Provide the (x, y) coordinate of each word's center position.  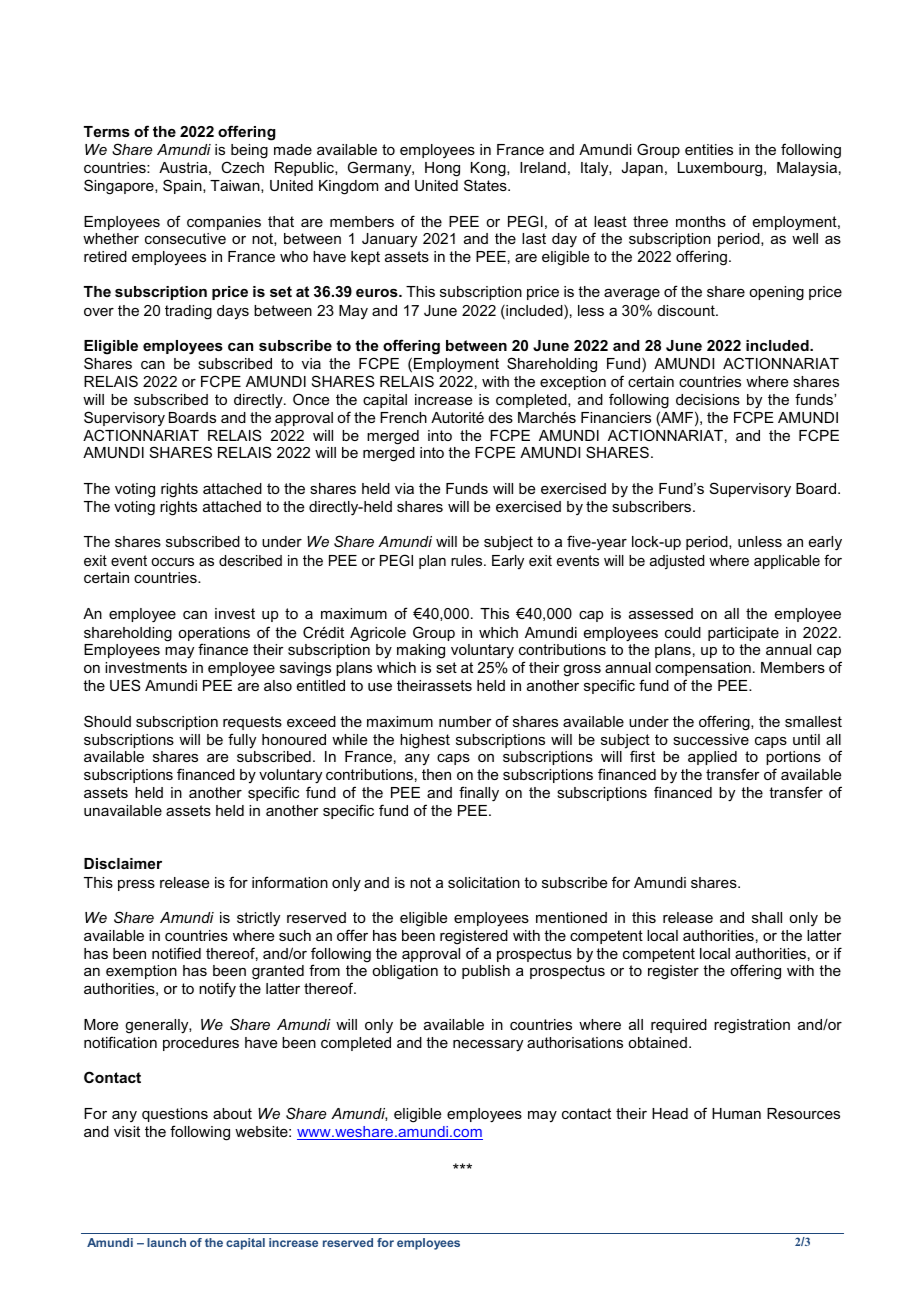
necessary (488, 1046)
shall (767, 917)
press (136, 885)
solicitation (484, 882)
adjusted (677, 562)
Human (736, 1113)
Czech (242, 167)
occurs (172, 562)
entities (709, 149)
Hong (442, 169)
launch (166, 1242)
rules (468, 560)
